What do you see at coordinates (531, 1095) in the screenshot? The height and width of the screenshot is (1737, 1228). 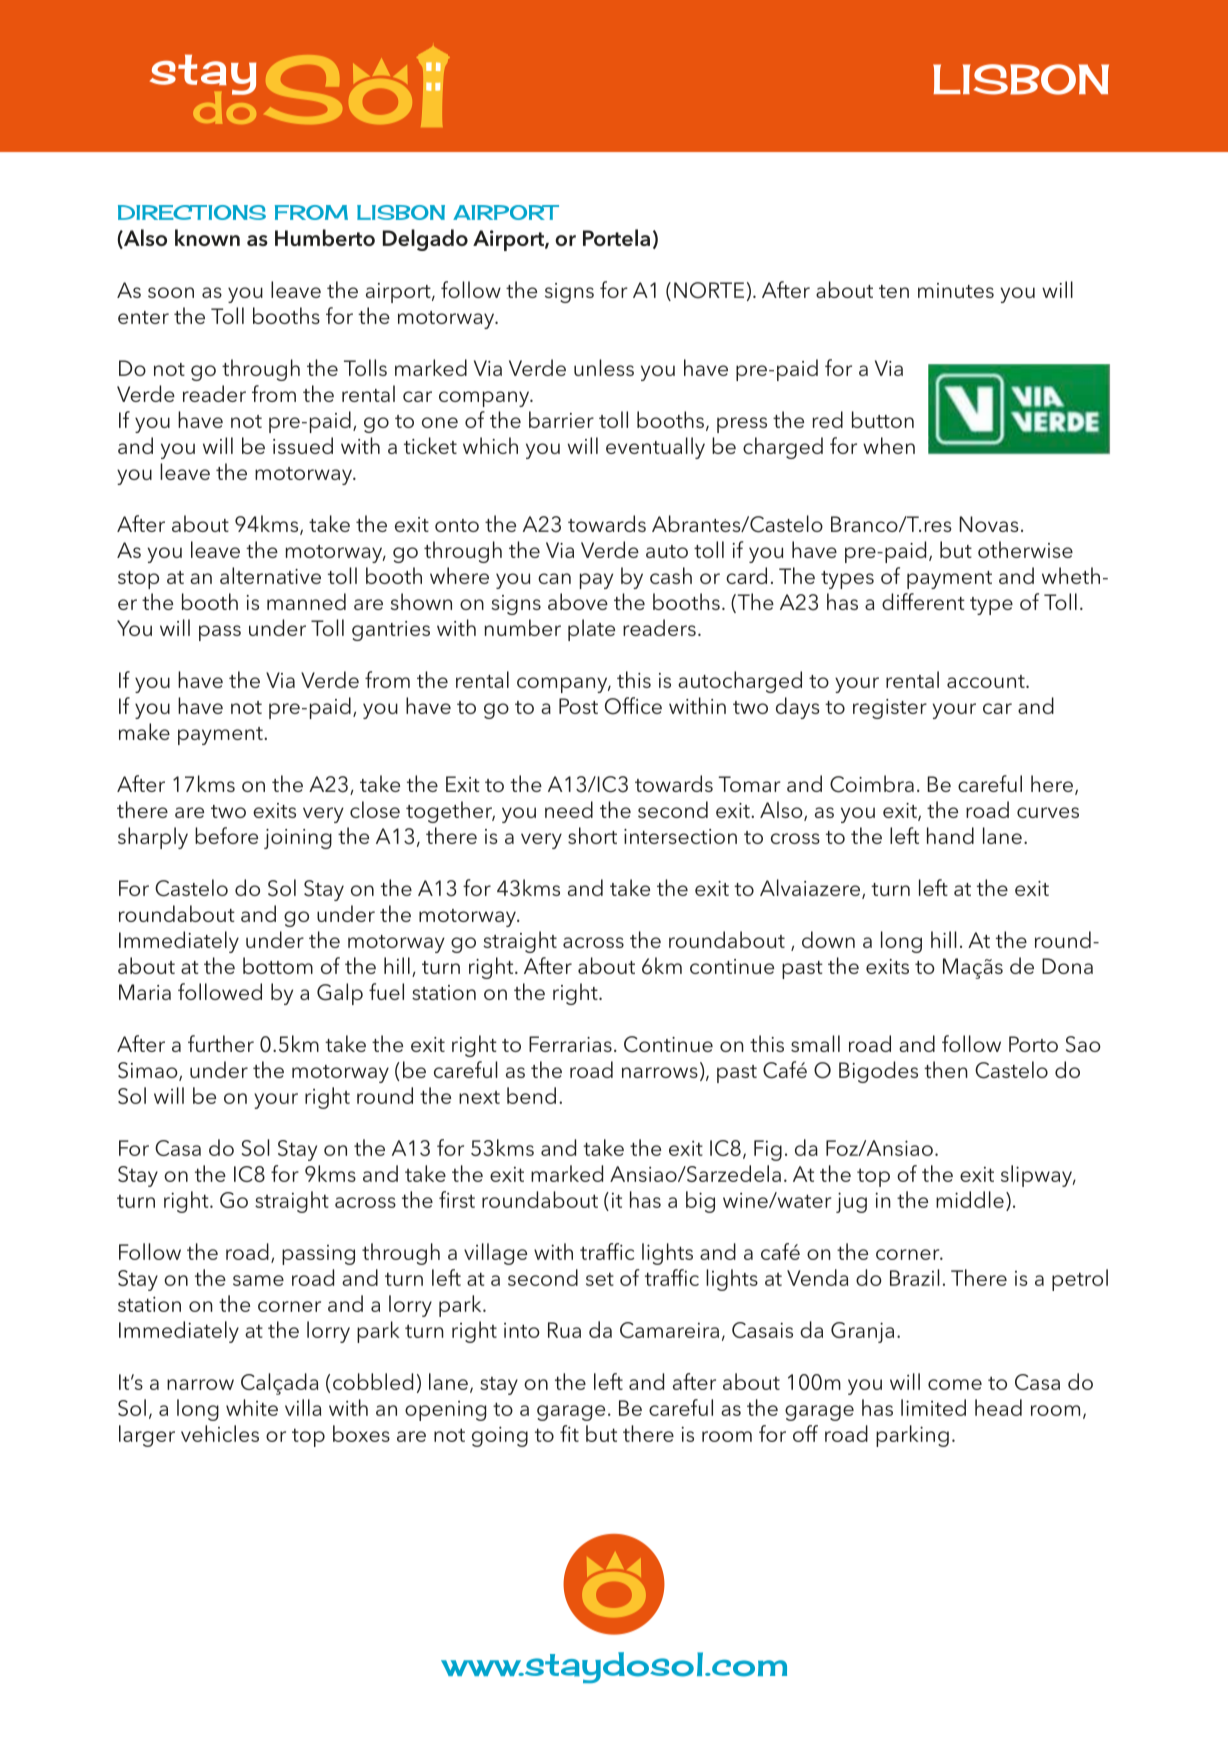 I see `bend` at bounding box center [531, 1095].
